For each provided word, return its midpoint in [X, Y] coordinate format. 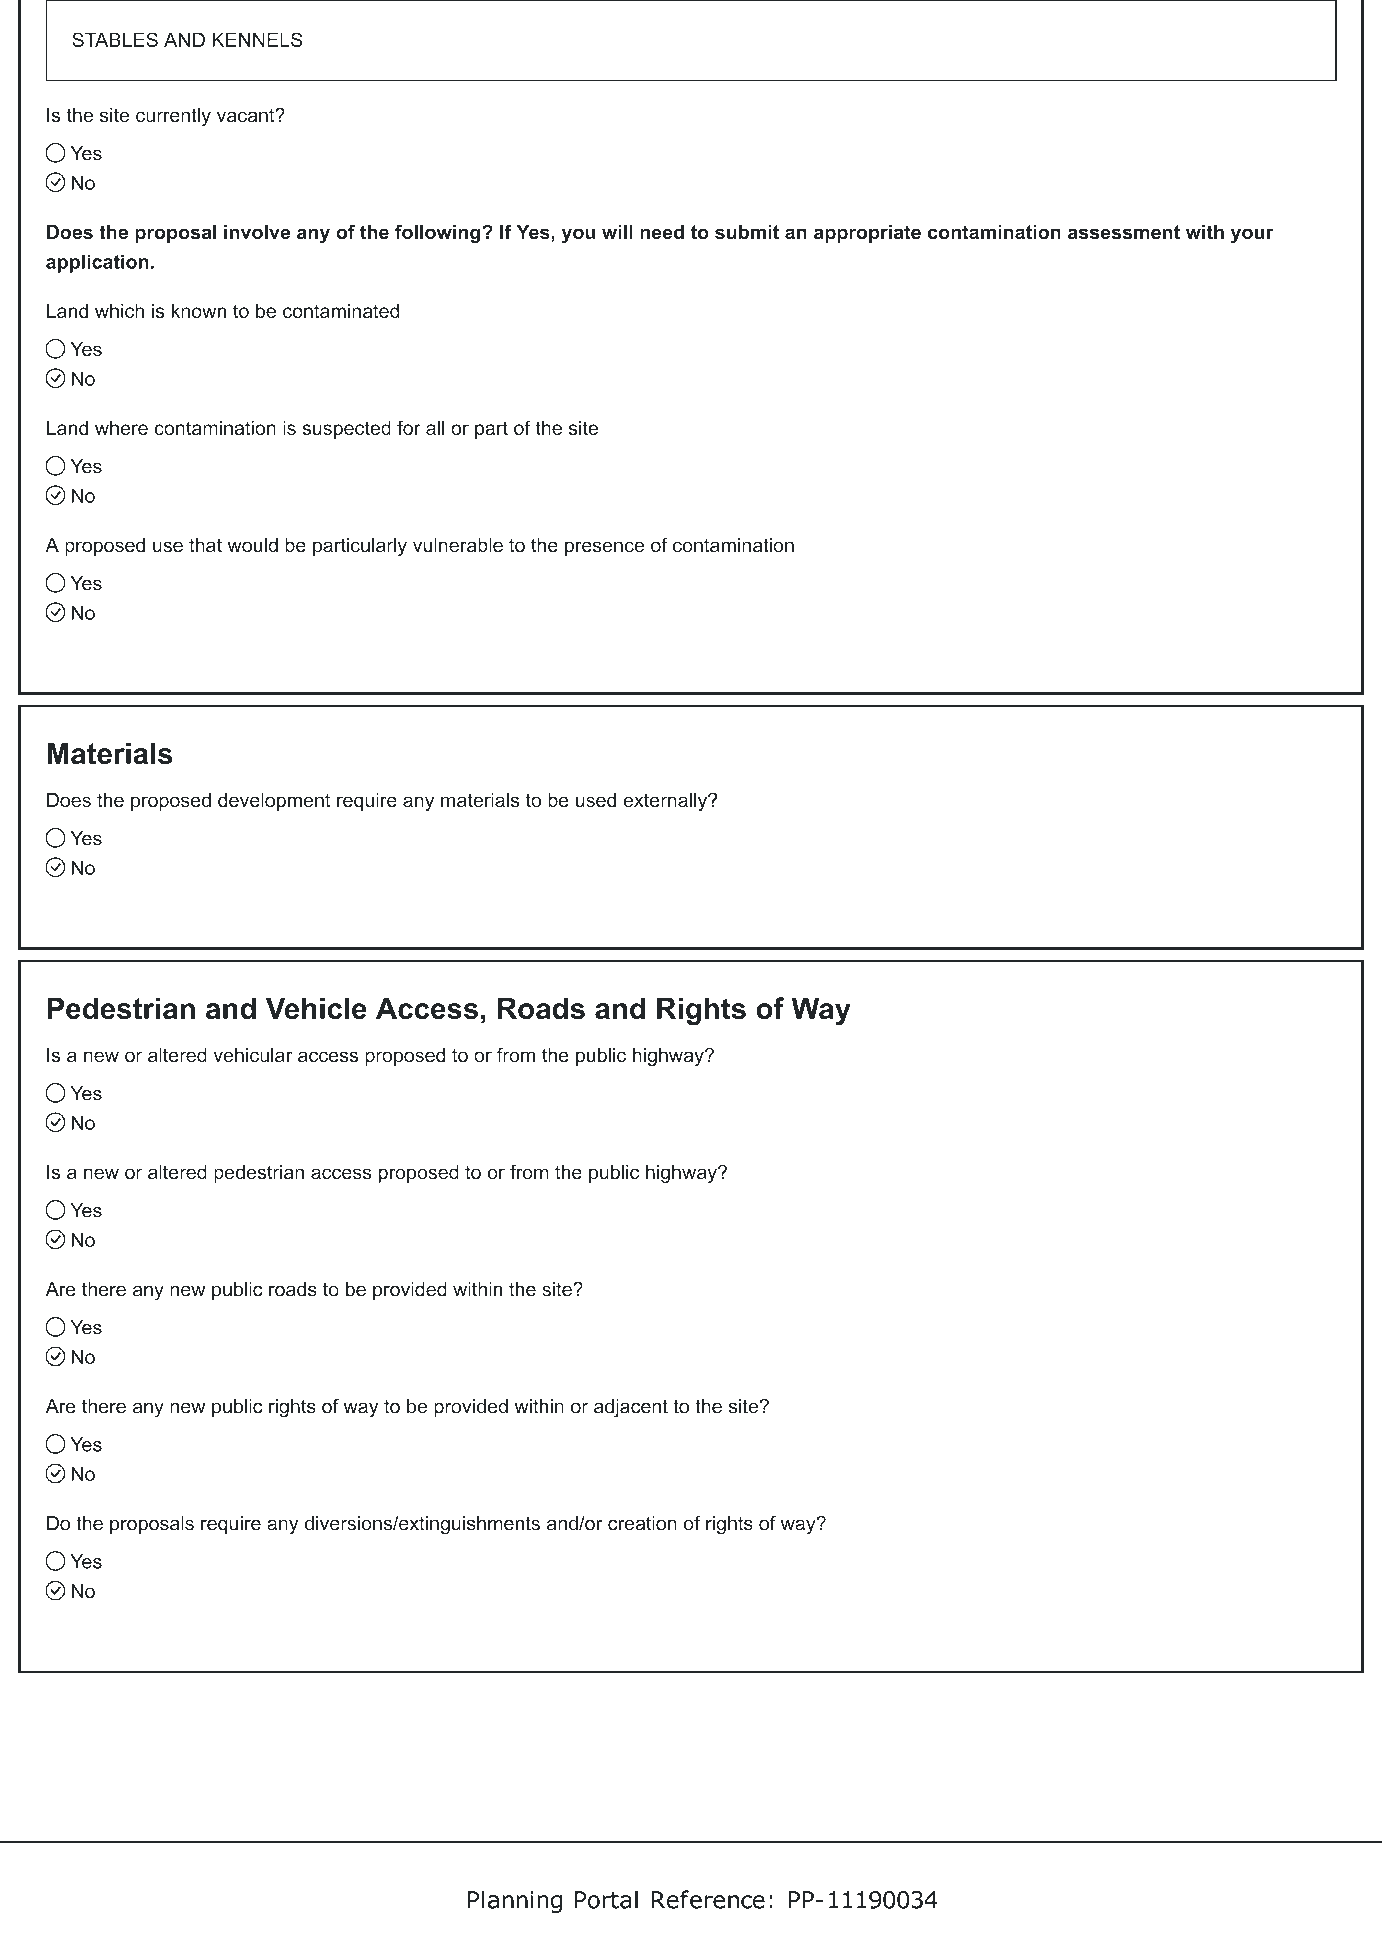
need [662, 232]
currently [173, 117]
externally [666, 802]
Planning [515, 1901]
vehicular [252, 1055]
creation [642, 1523]
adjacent [631, 1408]
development [274, 802]
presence [604, 548]
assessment [1124, 232]
